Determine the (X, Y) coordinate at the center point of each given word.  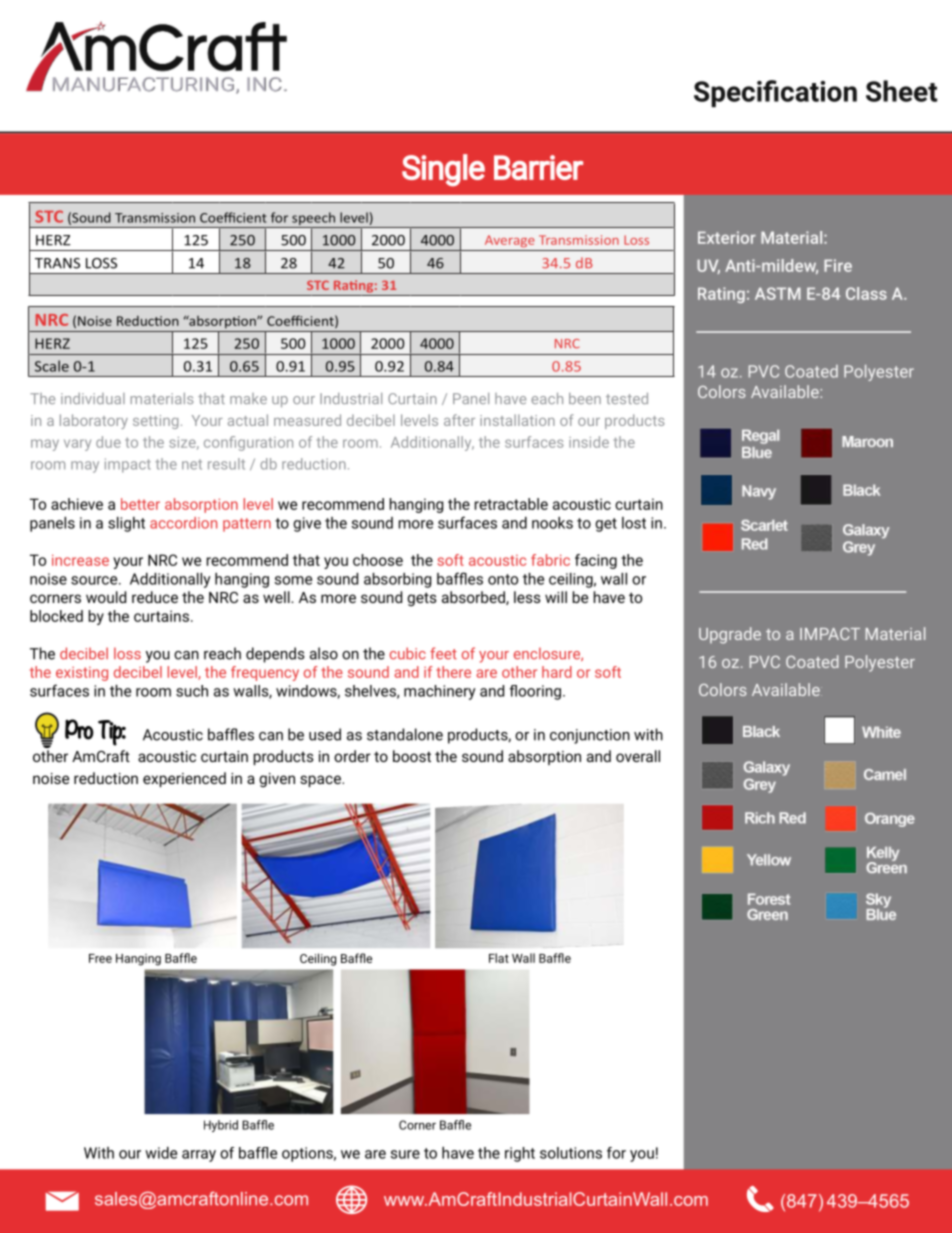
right (520, 1154)
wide (161, 1153)
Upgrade (730, 635)
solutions (571, 1153)
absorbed (474, 598)
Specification (775, 93)
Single (443, 170)
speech (313, 220)
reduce (155, 597)
